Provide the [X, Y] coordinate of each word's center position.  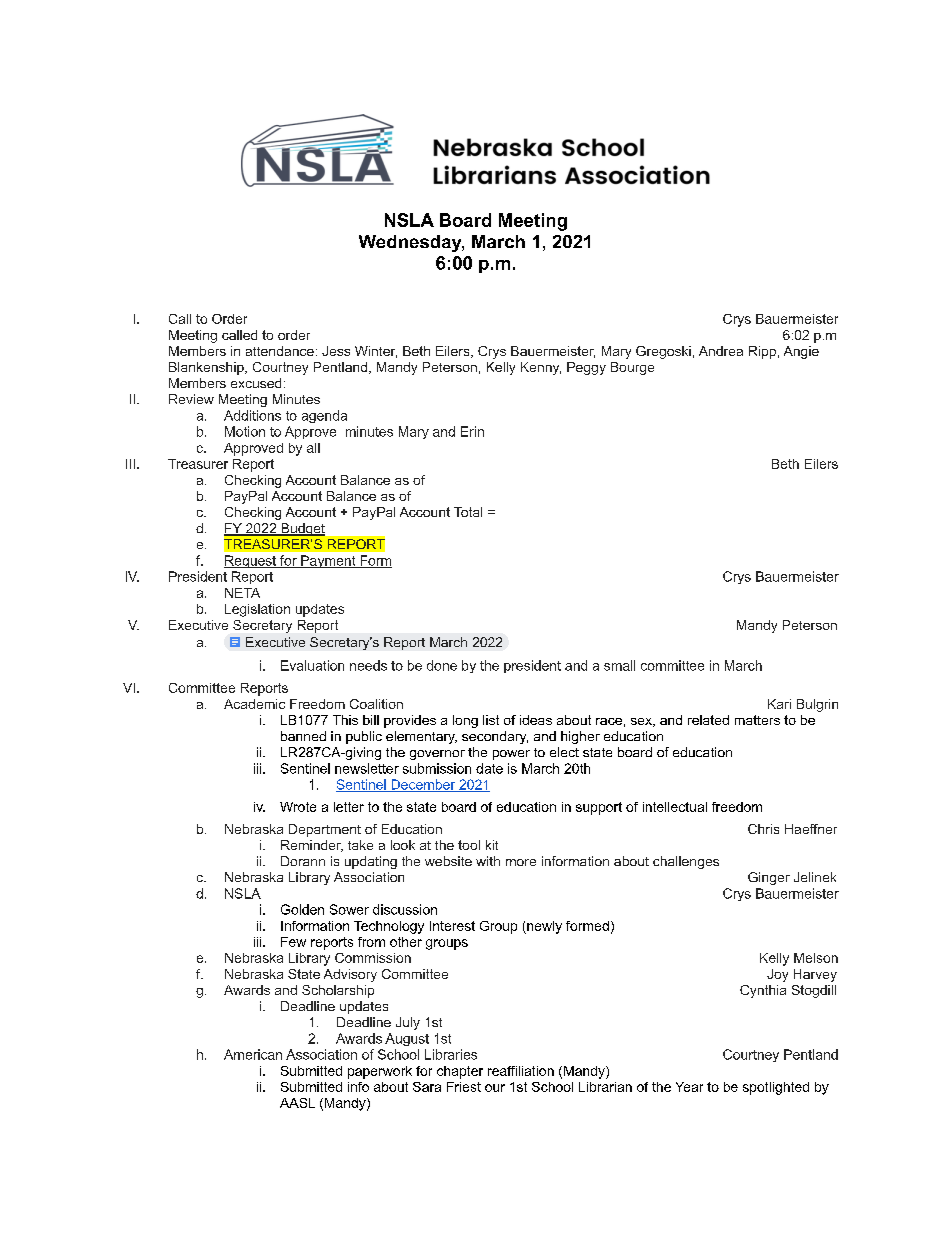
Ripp [762, 352]
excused [256, 383]
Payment [328, 561]
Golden [302, 909]
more [521, 862]
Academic [254, 704]
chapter [460, 1072]
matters [757, 720]
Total [468, 512]
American [253, 1054]
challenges [686, 862]
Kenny [541, 368]
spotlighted [776, 1088]
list [491, 720]
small [619, 665]
